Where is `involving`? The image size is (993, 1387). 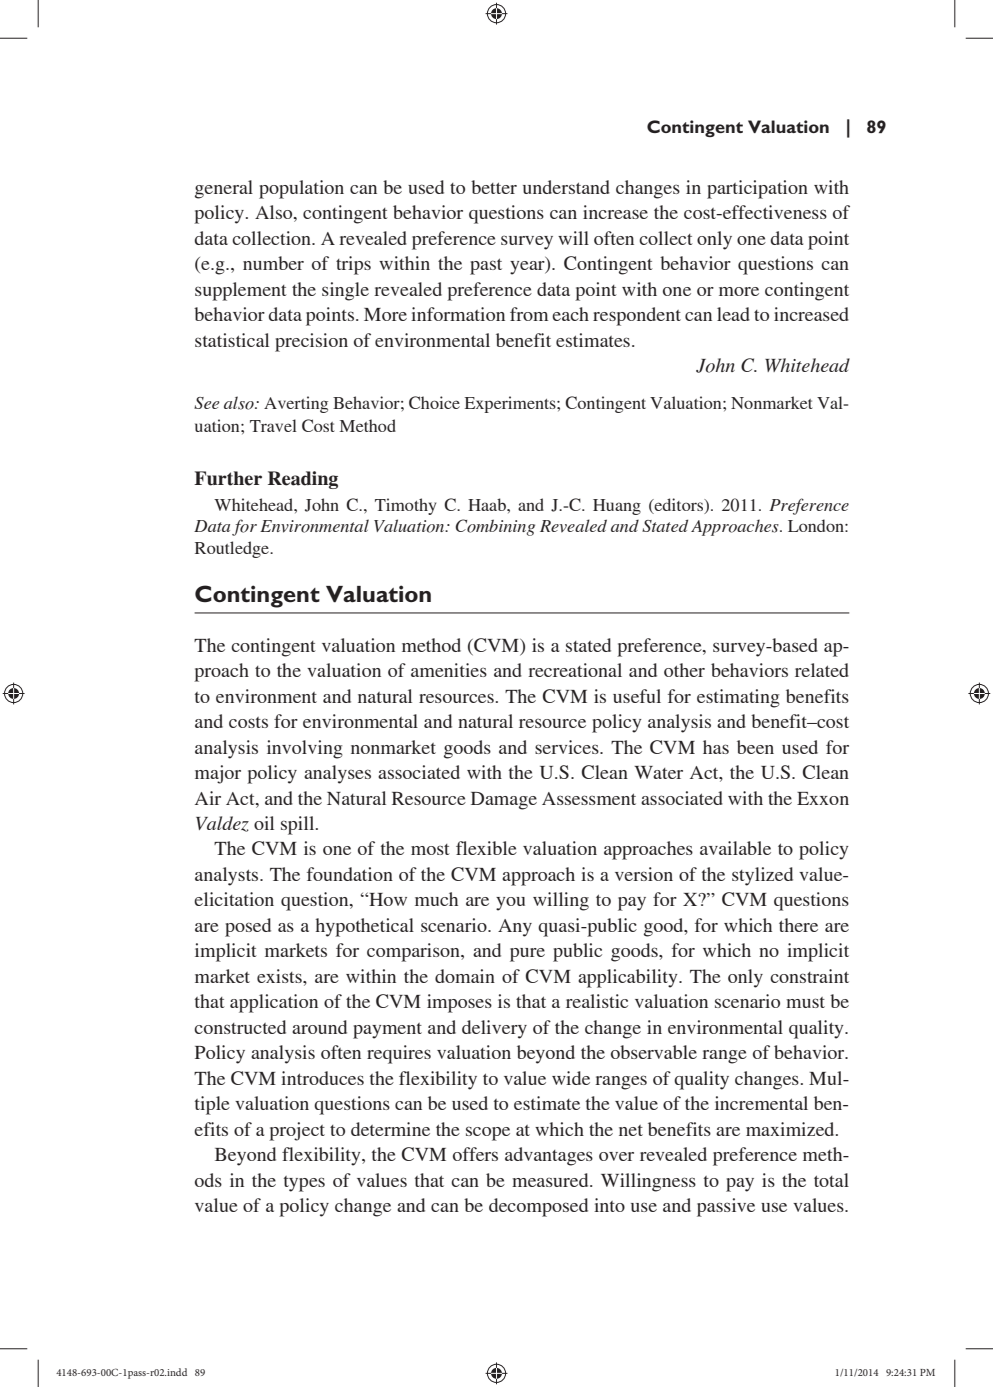 involving is located at coordinates (305, 749).
